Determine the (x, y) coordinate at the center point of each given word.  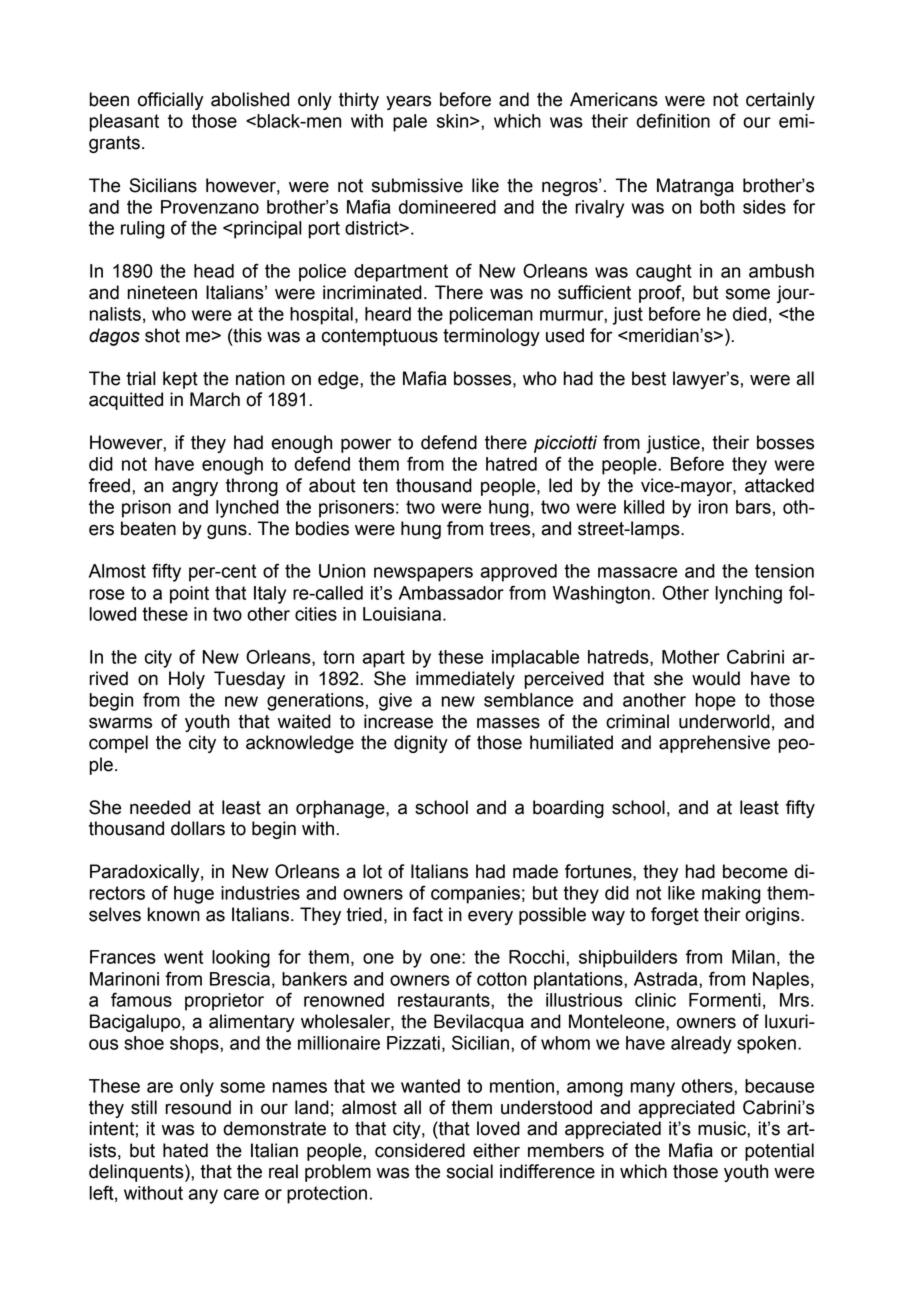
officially (170, 101)
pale (410, 123)
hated (185, 1150)
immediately (465, 680)
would (716, 678)
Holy (187, 680)
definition (673, 120)
